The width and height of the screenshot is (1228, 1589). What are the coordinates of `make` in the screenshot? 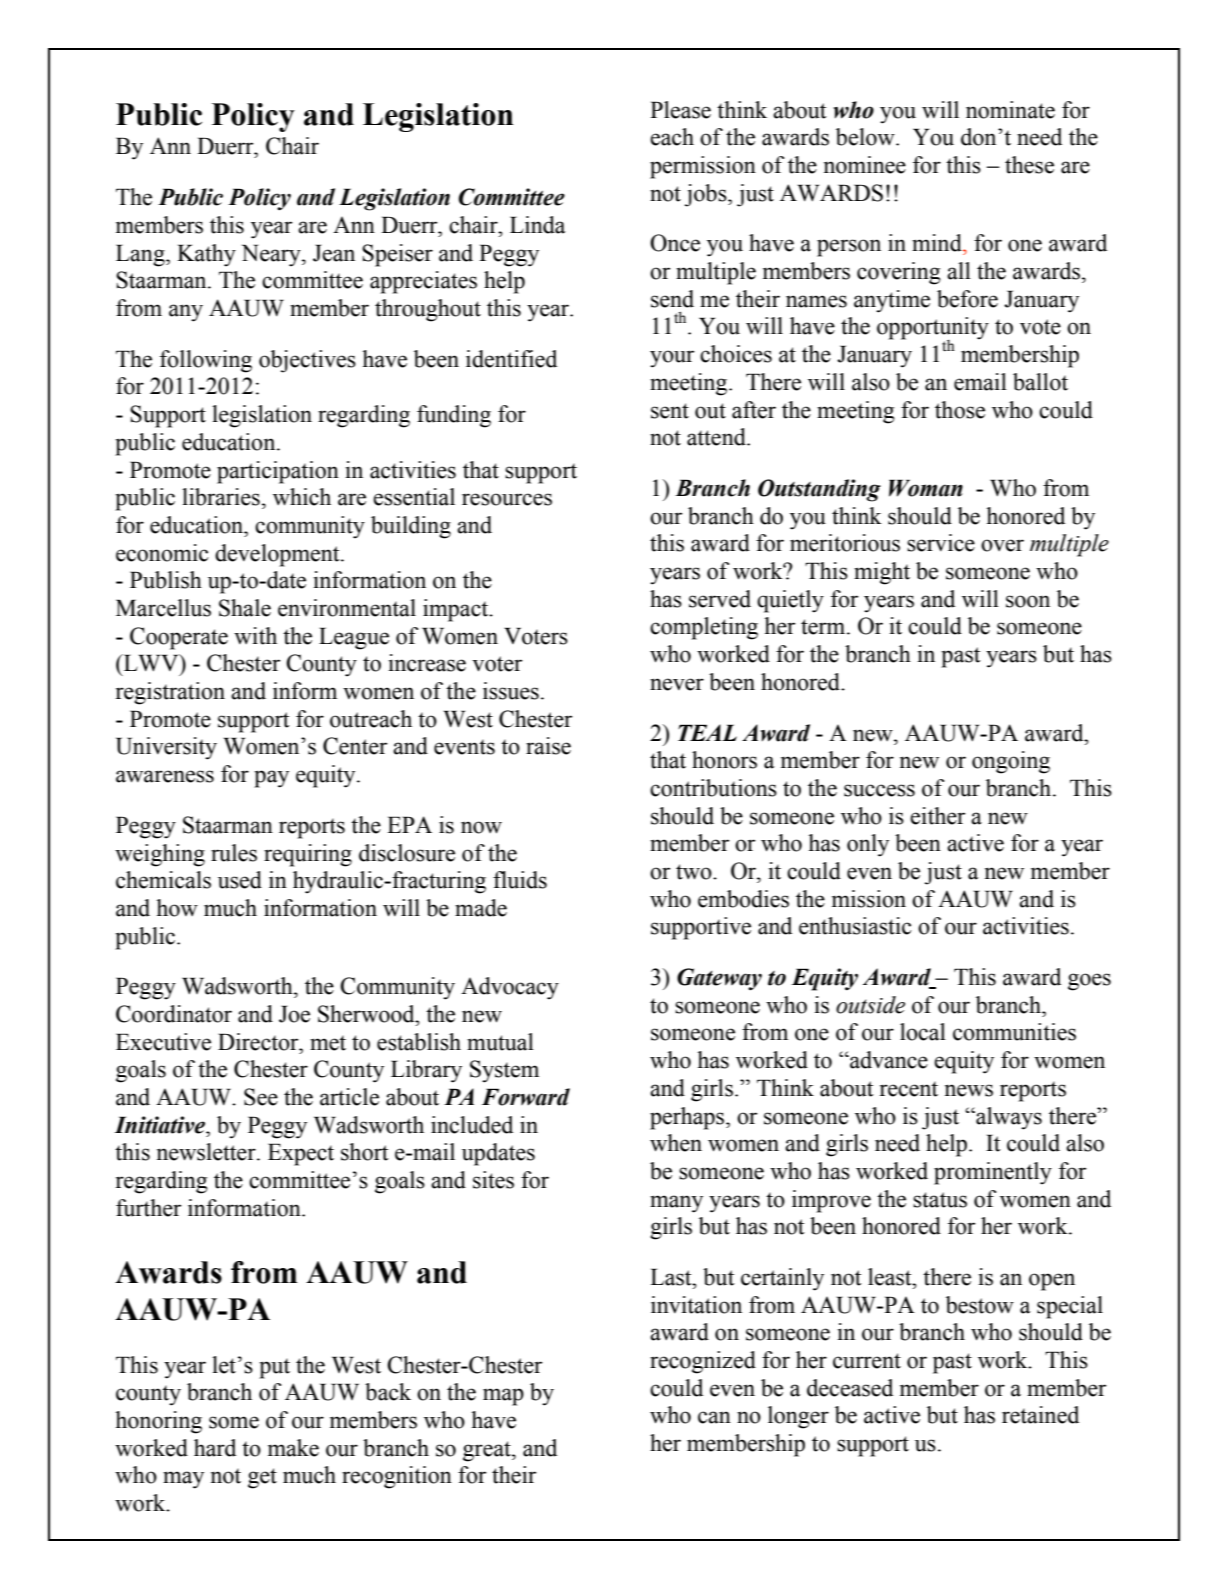 It's located at (293, 1448).
